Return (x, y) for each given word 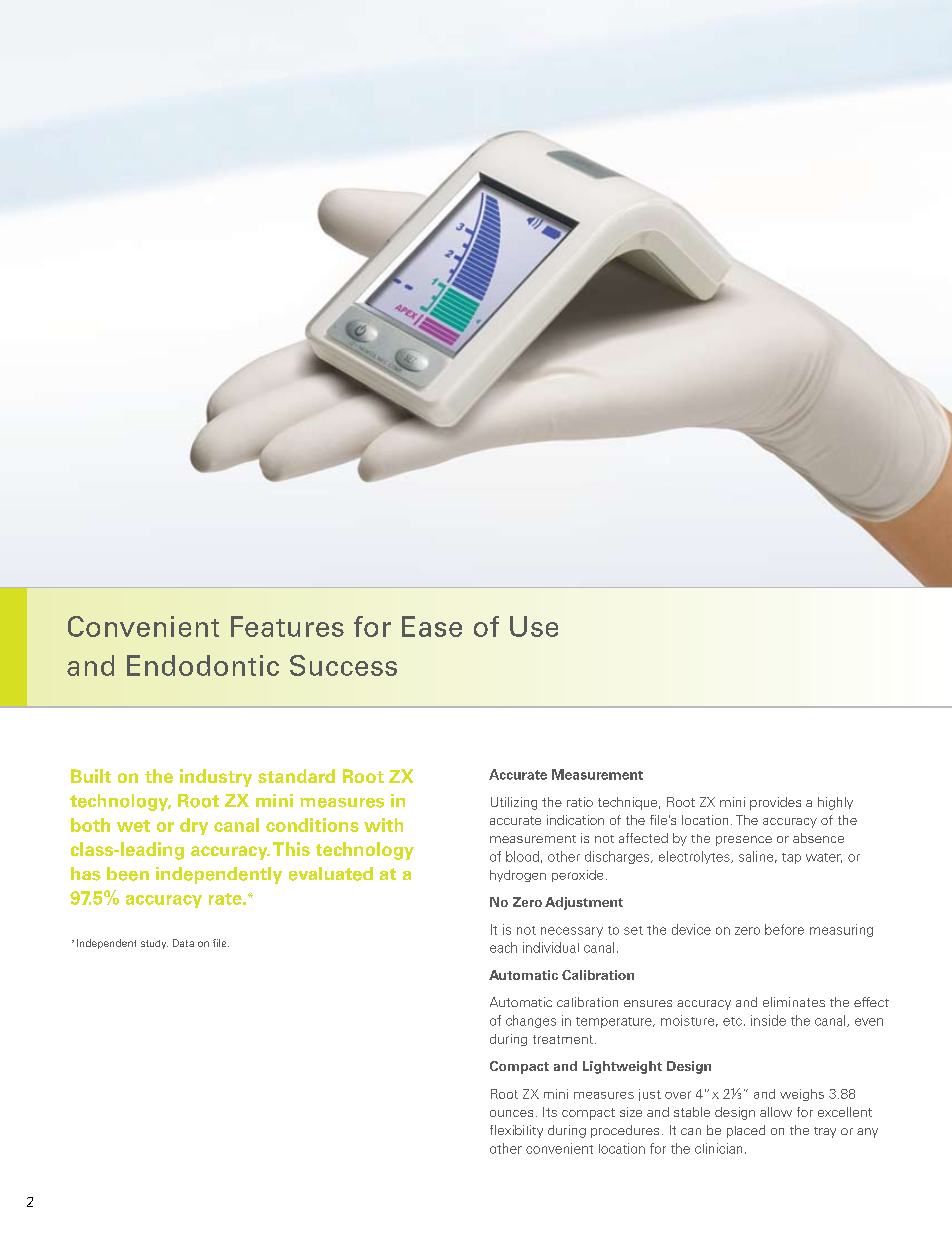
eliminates (794, 1002)
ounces (511, 1113)
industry (216, 778)
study (154, 944)
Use (534, 626)
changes (531, 1021)
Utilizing (514, 803)
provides (775, 803)
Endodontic (203, 665)
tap (791, 858)
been (128, 874)
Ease (432, 626)
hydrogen (518, 876)
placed (746, 1131)
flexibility (516, 1131)
